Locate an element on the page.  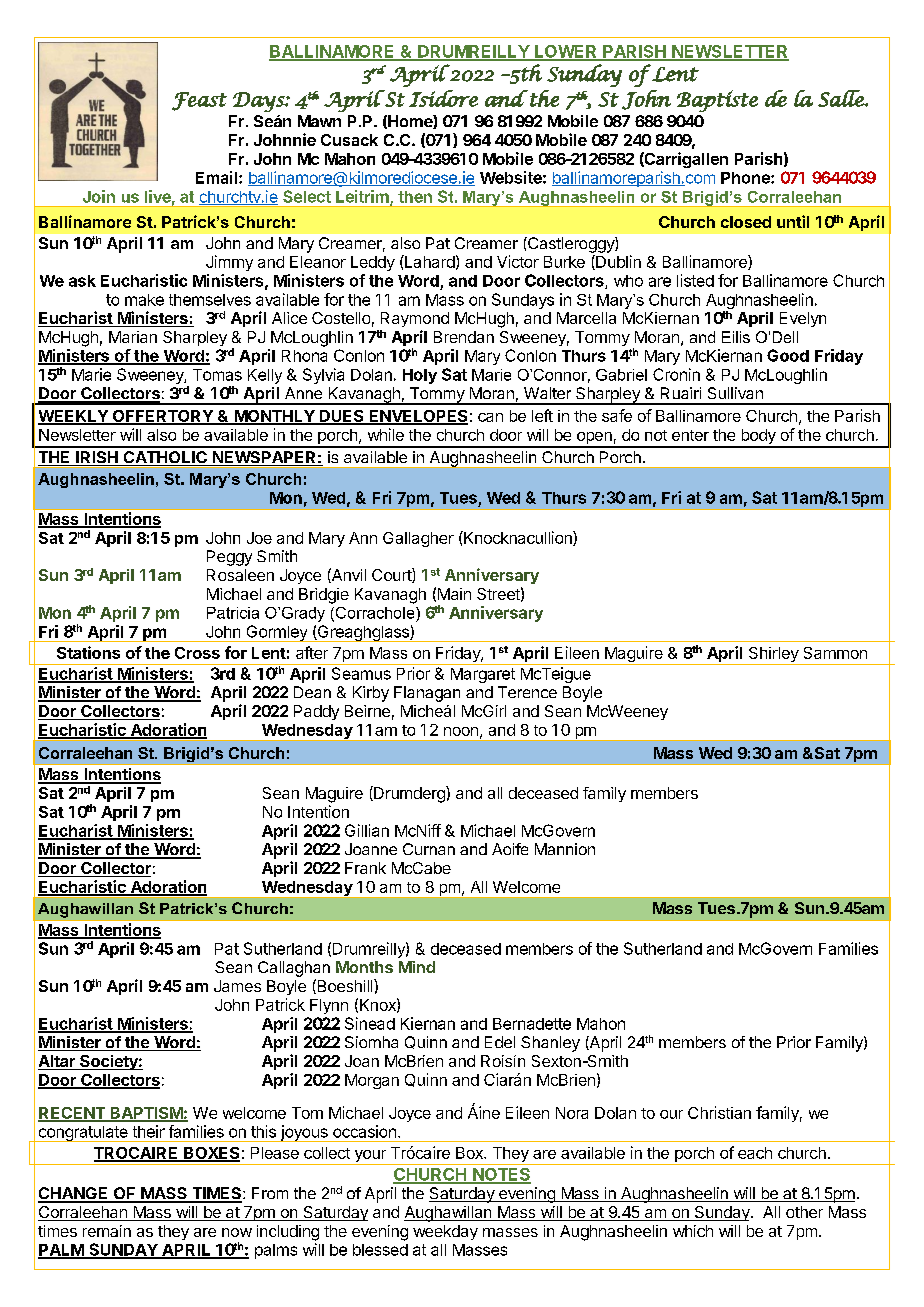
Cross is located at coordinates (197, 653).
